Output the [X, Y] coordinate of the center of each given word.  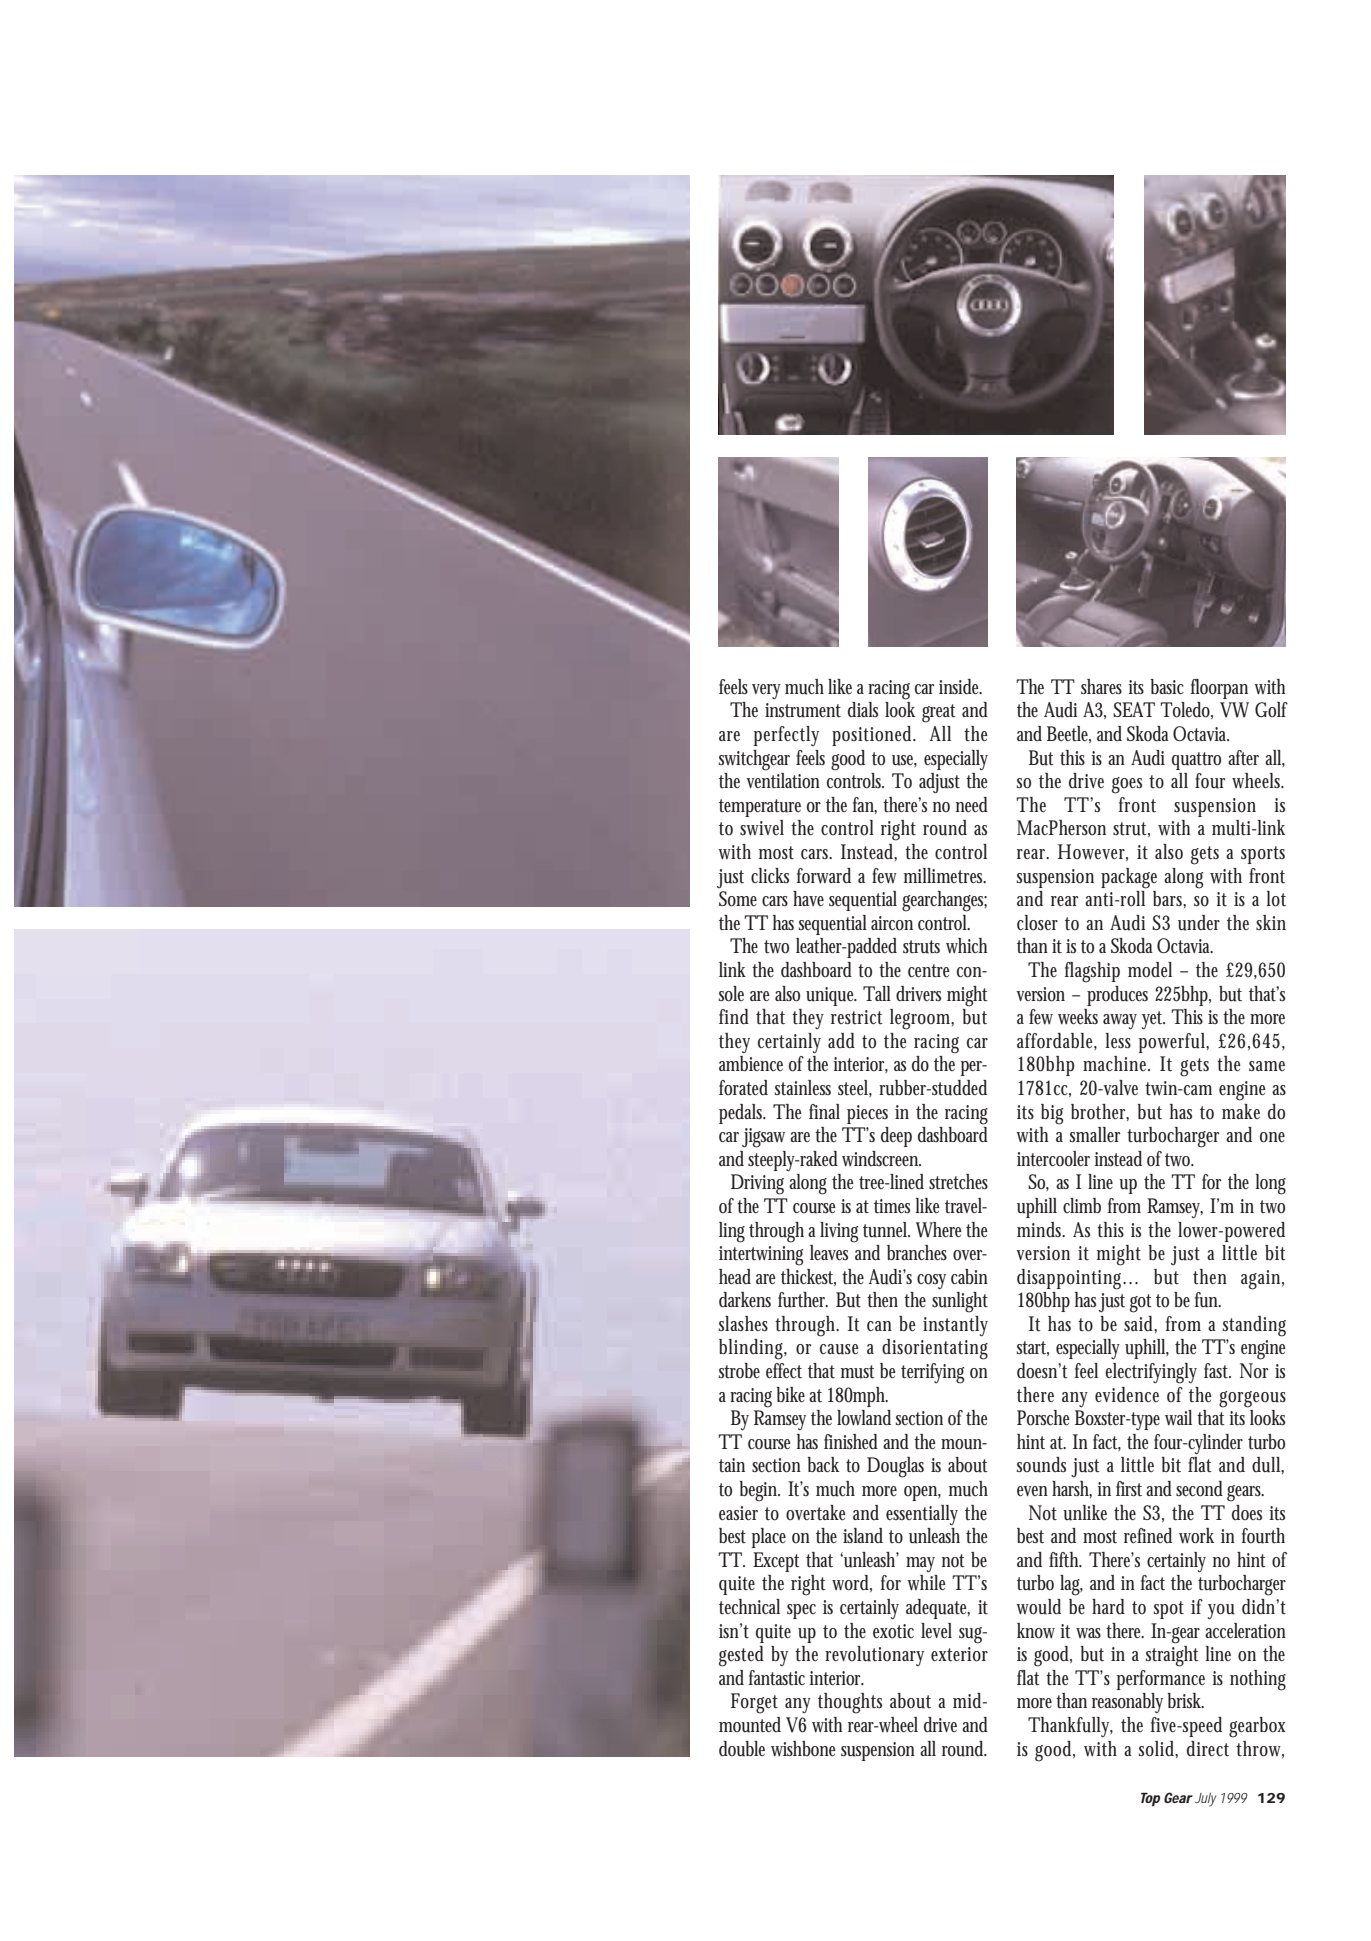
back [823, 1465]
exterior [959, 1654]
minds [1041, 1229]
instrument [803, 710]
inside [960, 687]
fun [1208, 1300]
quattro [1196, 761]
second [1199, 1489]
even [1032, 1491]
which [966, 946]
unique [831, 996]
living [839, 1232]
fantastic [777, 1678]
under [1199, 923]
